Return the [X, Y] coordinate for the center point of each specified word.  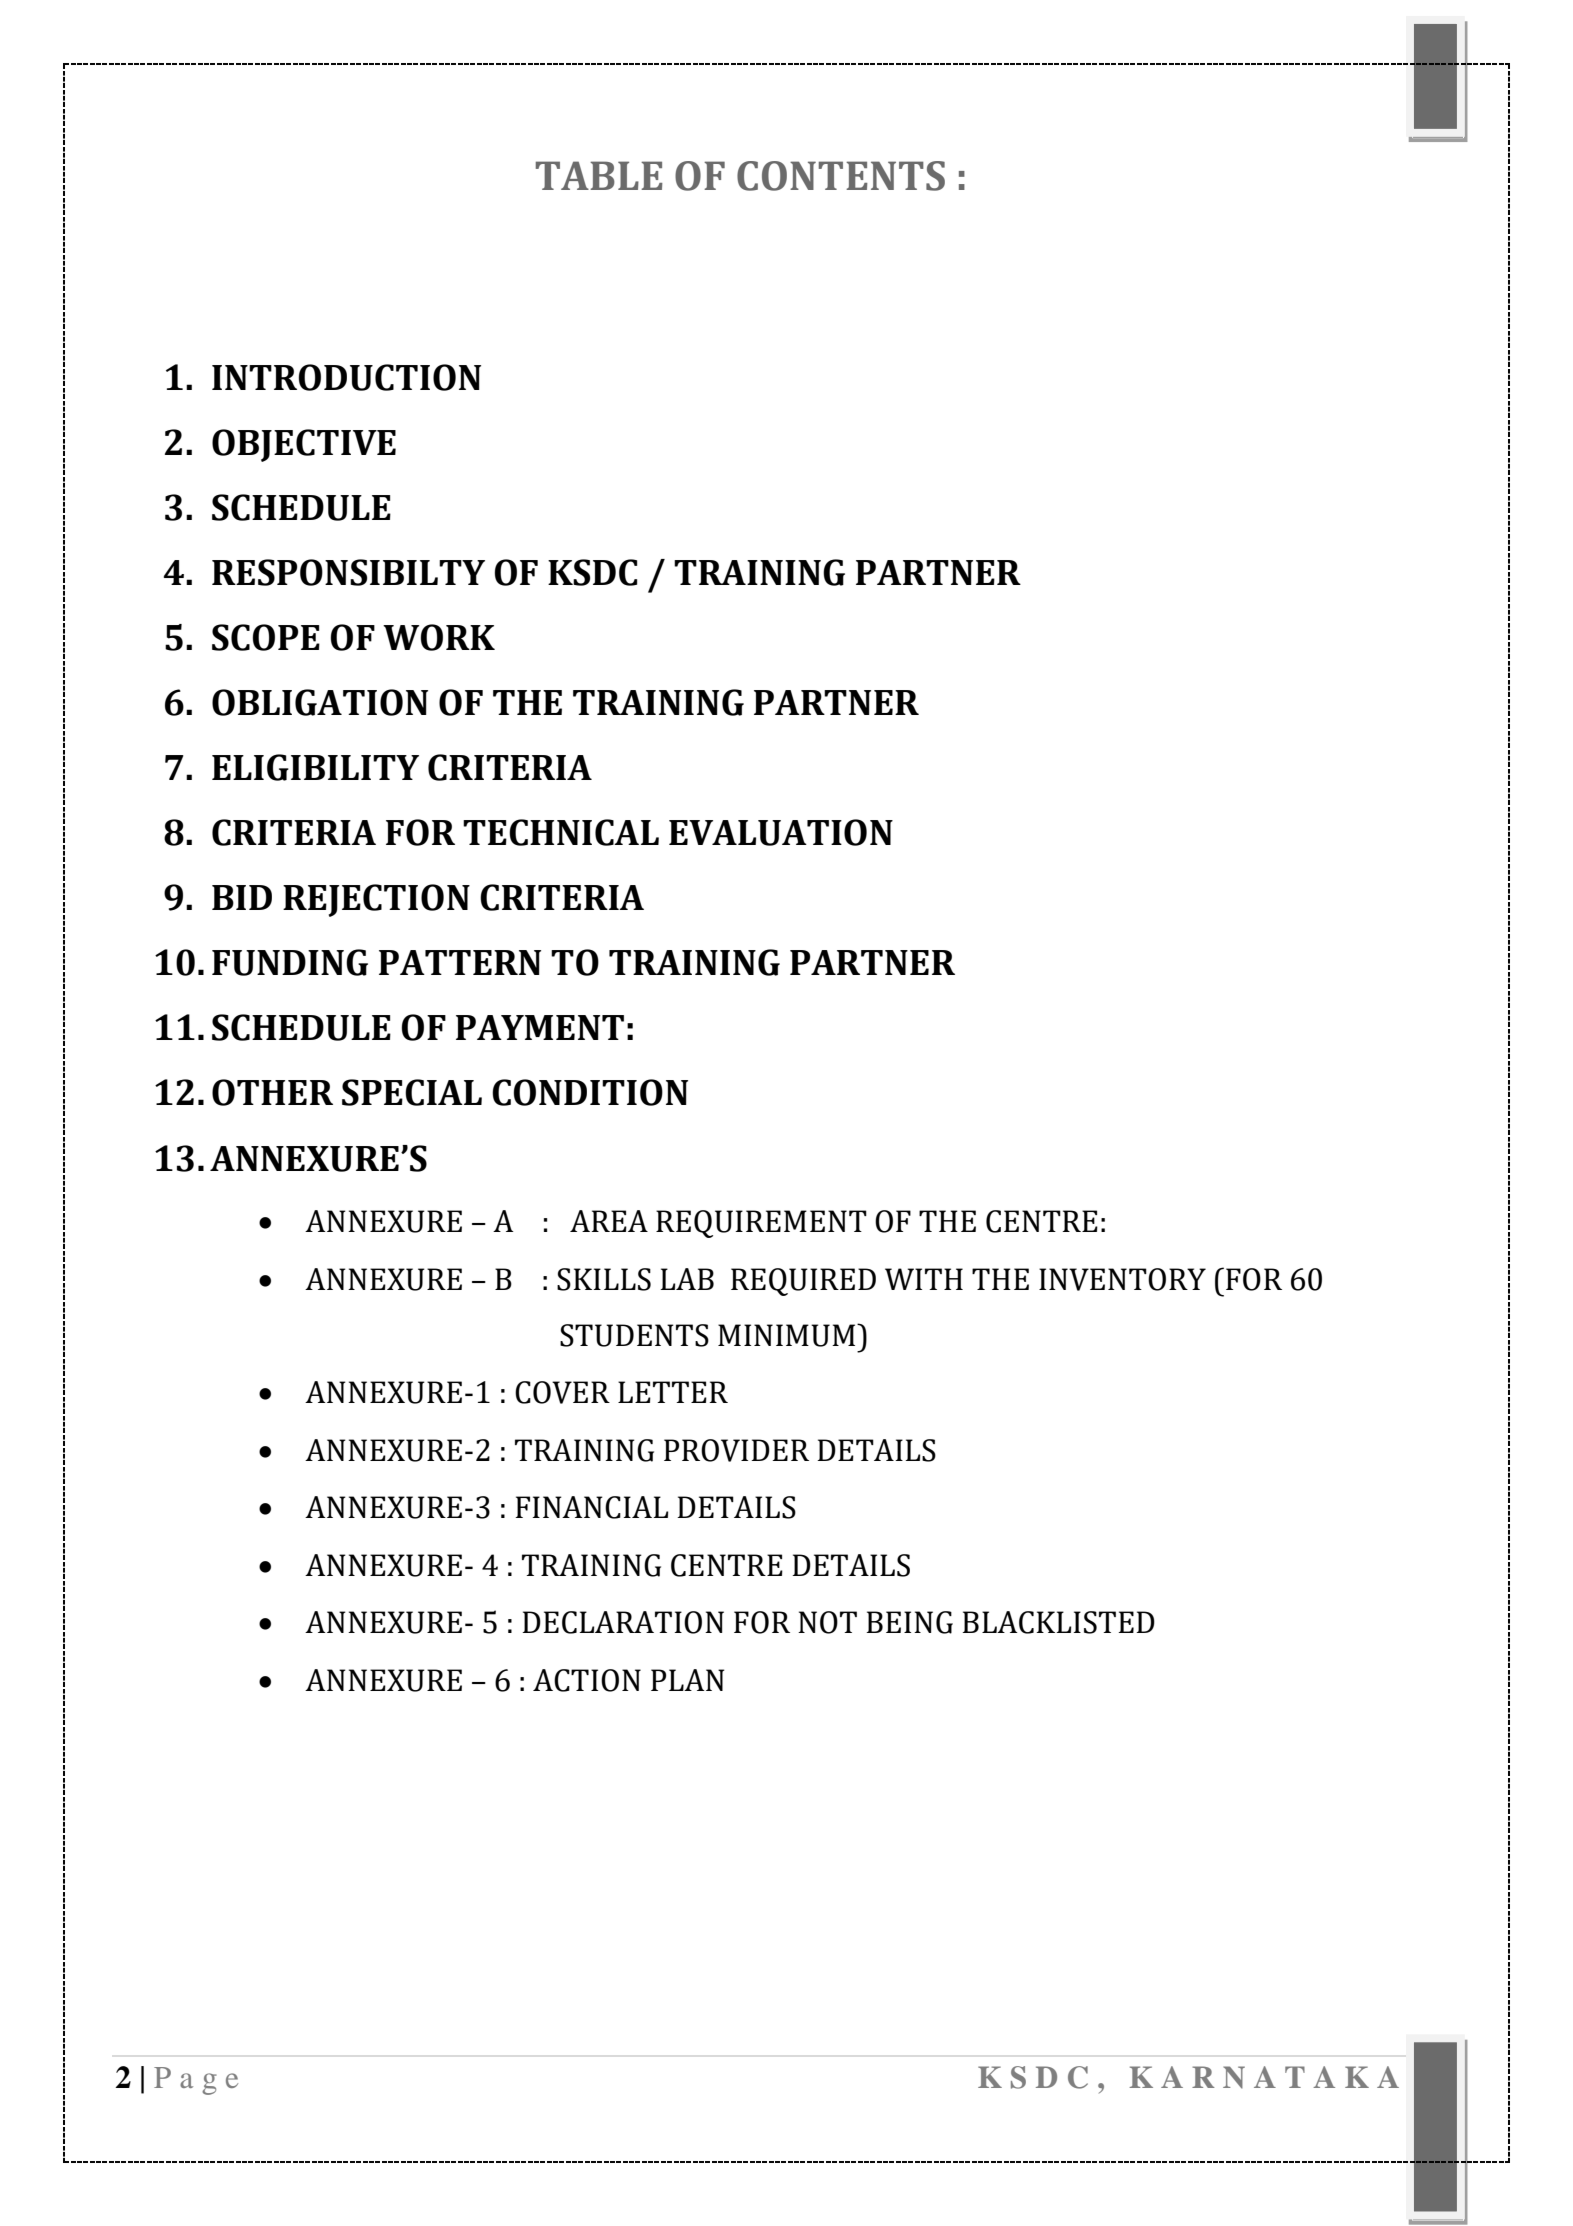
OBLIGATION [320, 702]
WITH [924, 1279]
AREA [609, 1221]
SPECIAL [412, 1092]
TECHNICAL [561, 832]
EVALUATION [781, 832]
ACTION [587, 1680]
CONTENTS [841, 176]
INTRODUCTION [346, 377]
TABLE [599, 175]
